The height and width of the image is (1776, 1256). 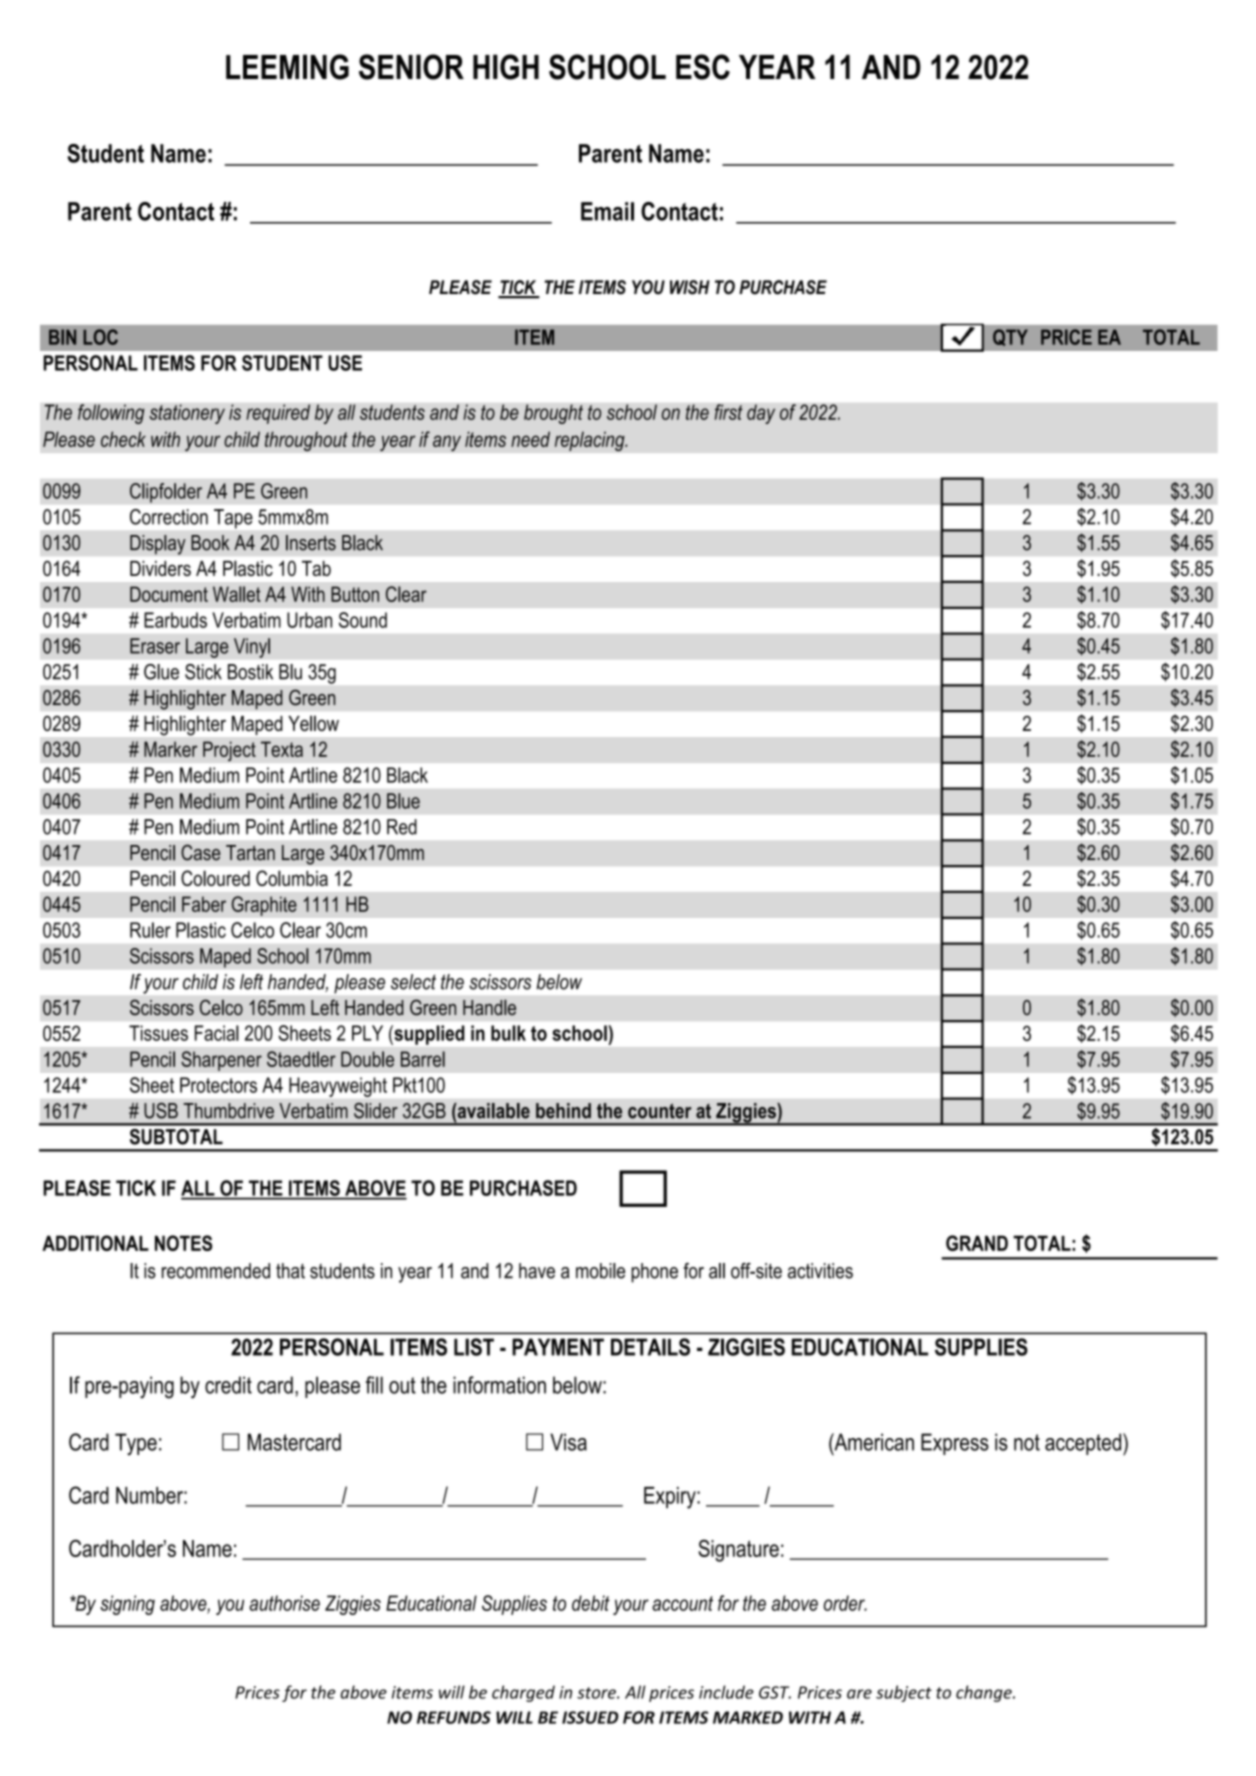 What do you see at coordinates (607, 211) in the image?
I see `Email` at bounding box center [607, 211].
